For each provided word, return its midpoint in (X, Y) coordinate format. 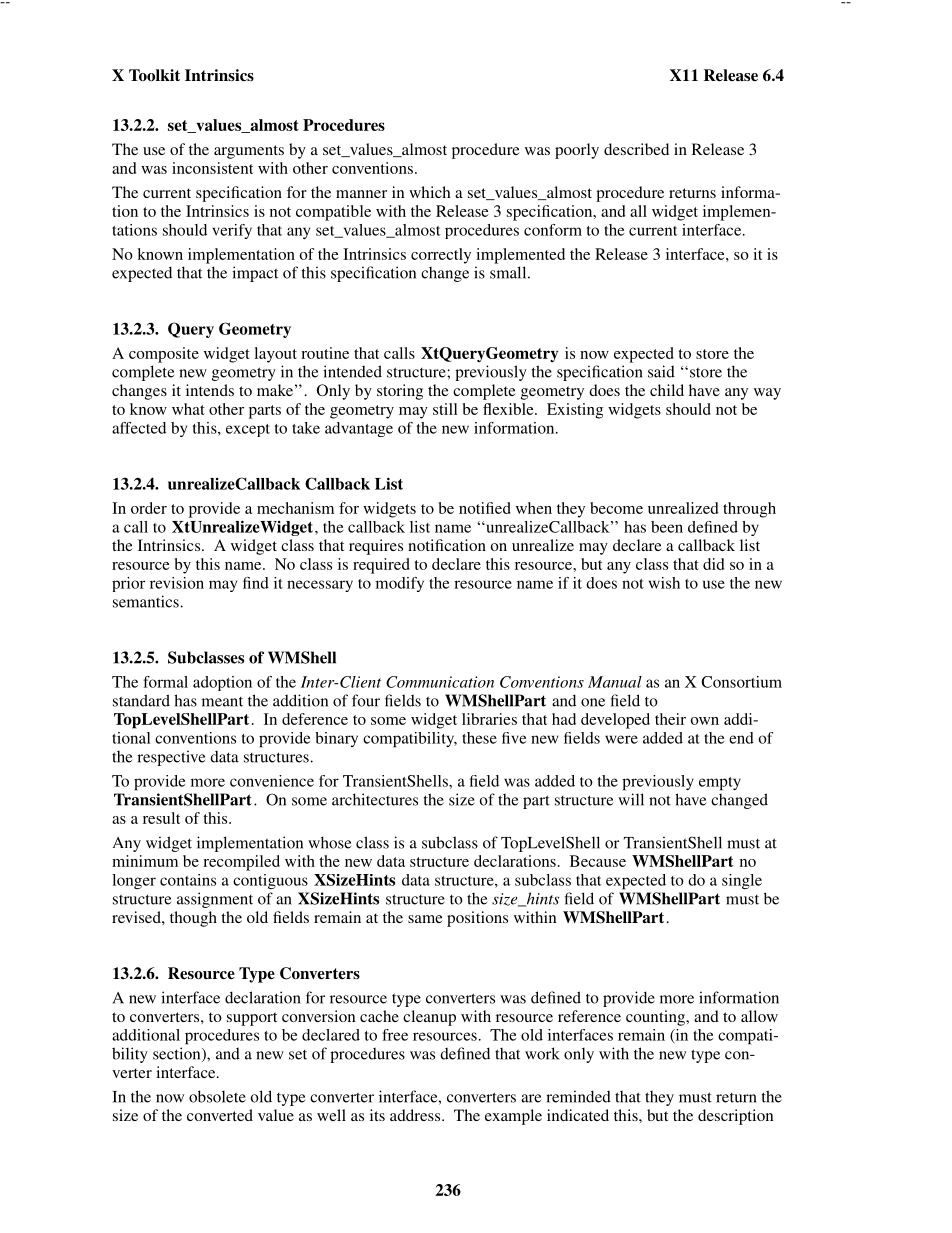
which (429, 192)
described (636, 149)
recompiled (241, 863)
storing (400, 392)
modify (400, 584)
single (742, 881)
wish (664, 583)
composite (164, 355)
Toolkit (154, 75)
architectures (375, 799)
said (661, 371)
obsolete (217, 1096)
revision (177, 583)
